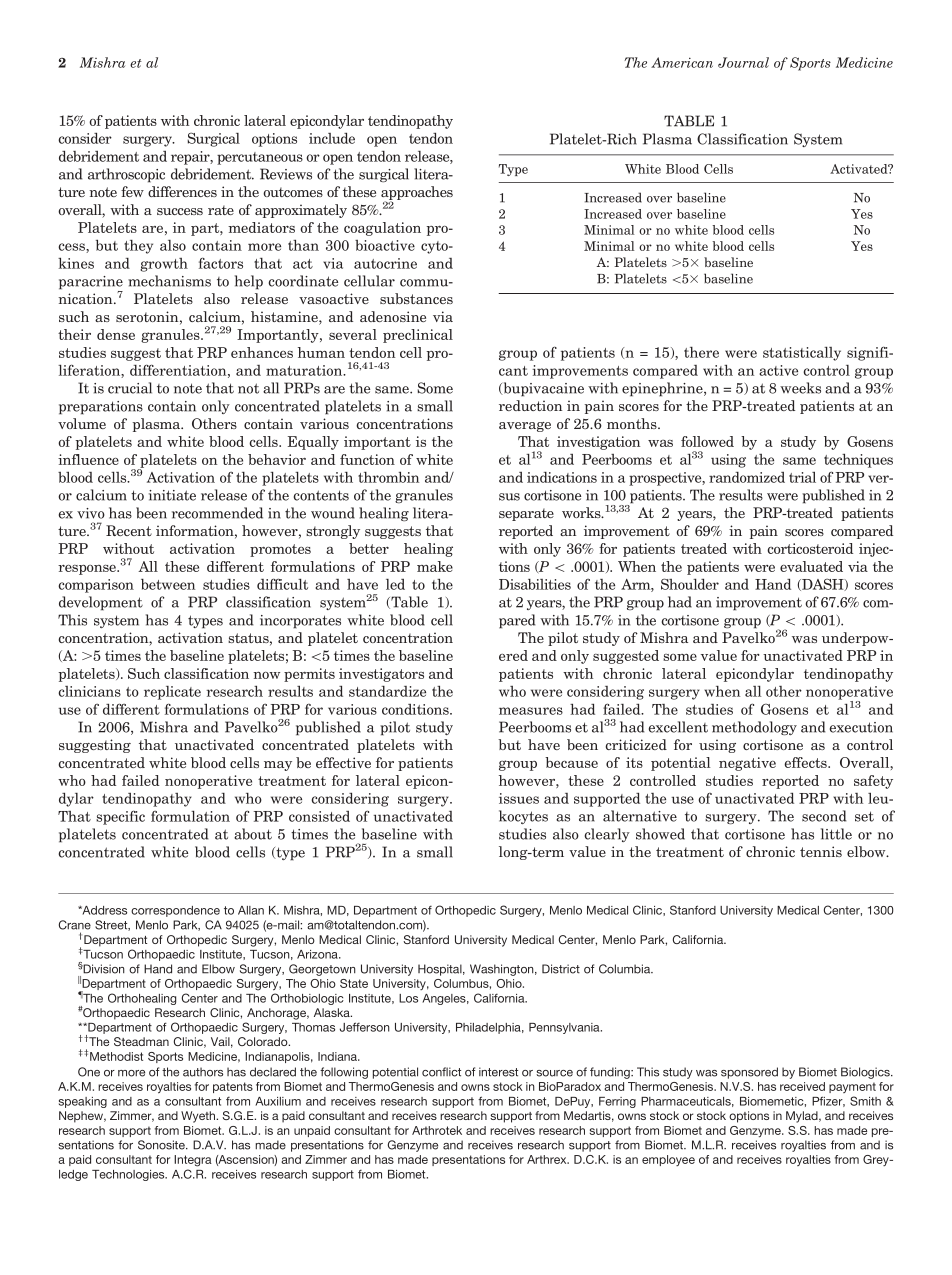 The image size is (952, 1275). What do you see at coordinates (802, 1086) in the image?
I see `received` at bounding box center [802, 1086].
